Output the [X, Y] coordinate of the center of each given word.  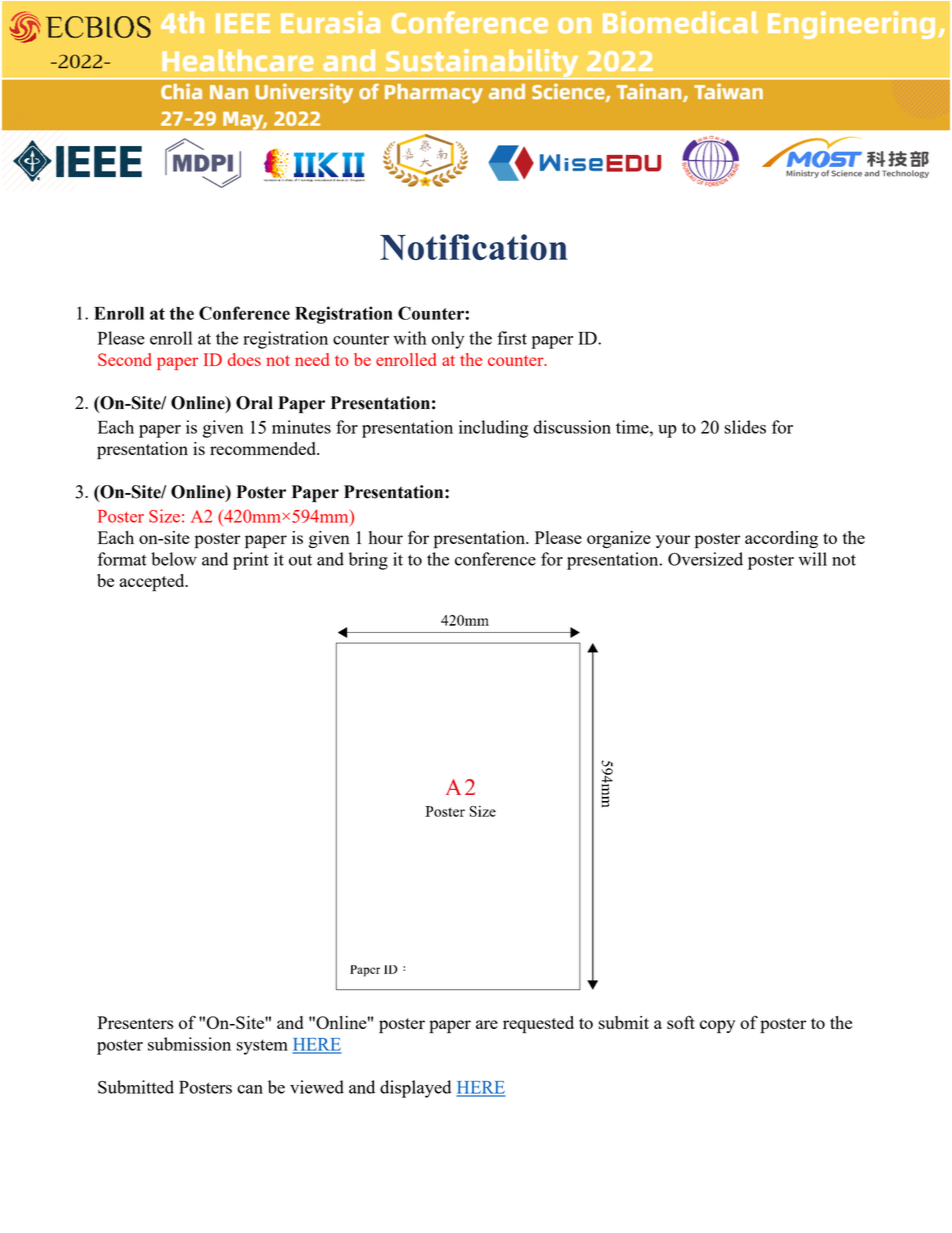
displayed [415, 1089]
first [512, 338]
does [244, 359]
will [812, 559]
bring [368, 561]
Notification [474, 247]
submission [189, 1044]
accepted [153, 583]
